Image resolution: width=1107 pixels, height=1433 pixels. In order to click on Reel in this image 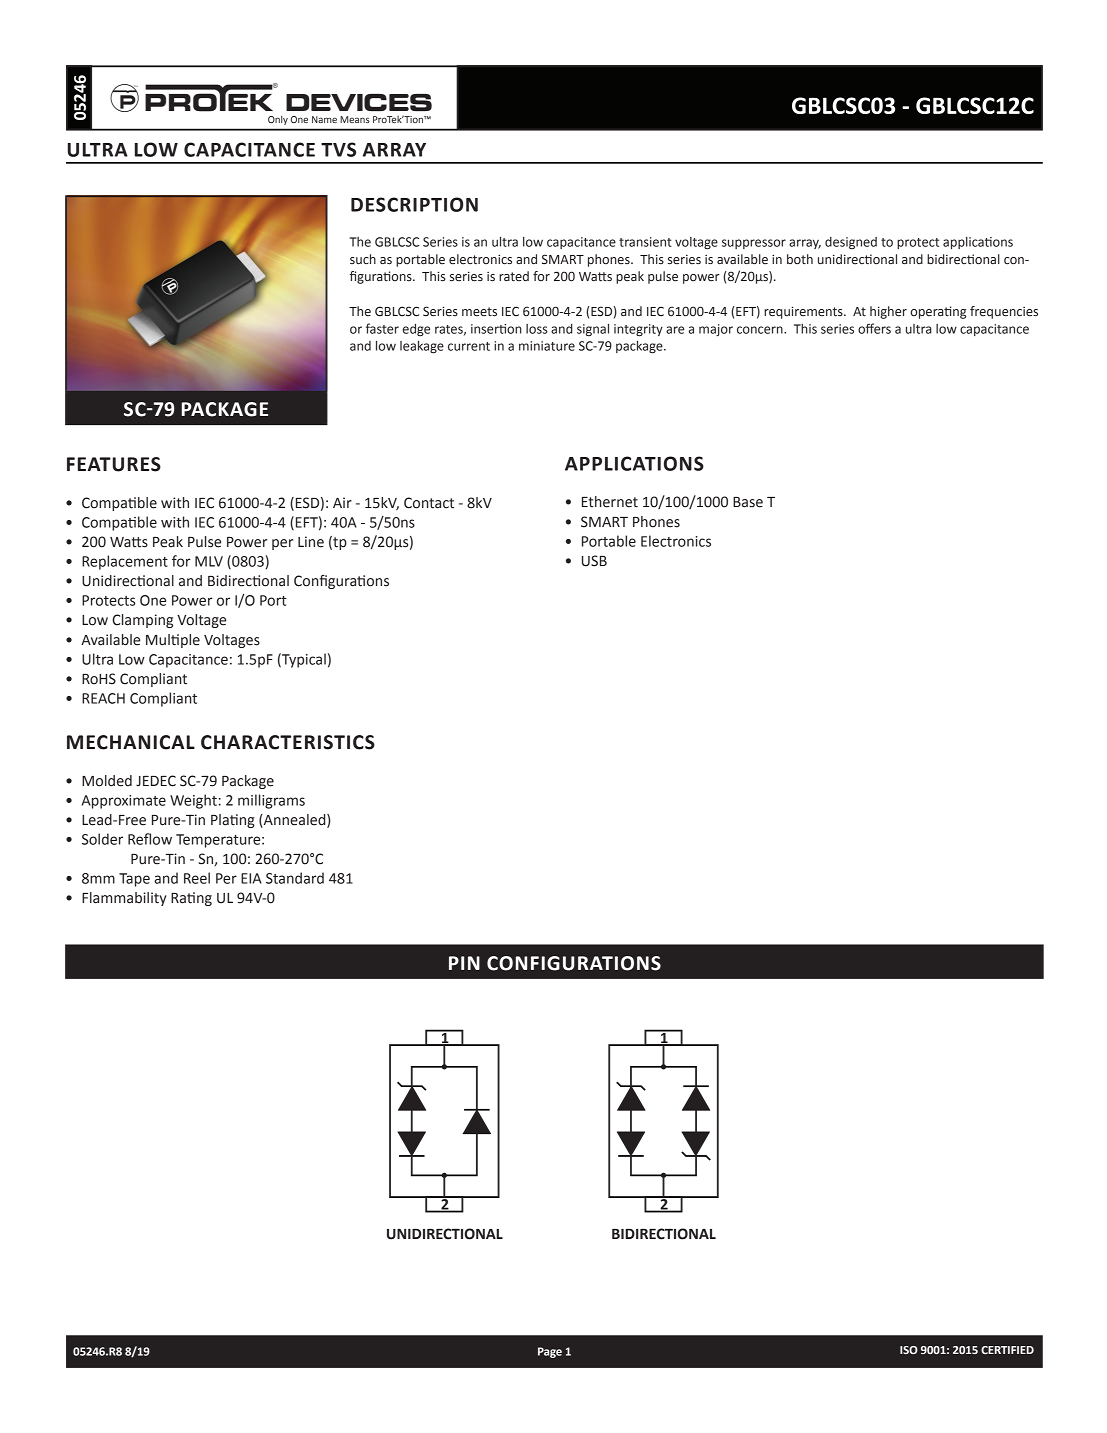, I will do `click(197, 878)`.
